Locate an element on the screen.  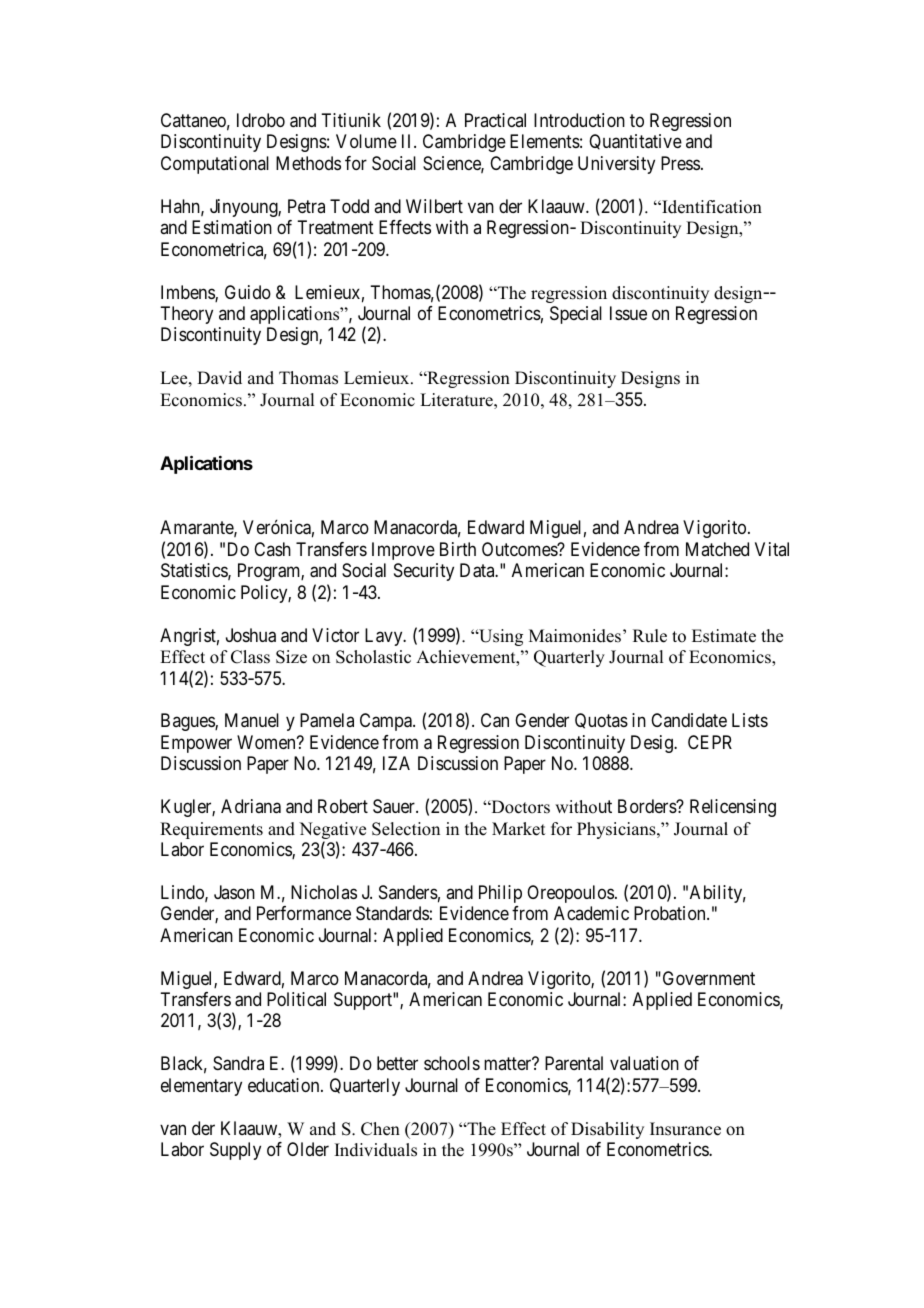
Press is located at coordinates (680, 163).
